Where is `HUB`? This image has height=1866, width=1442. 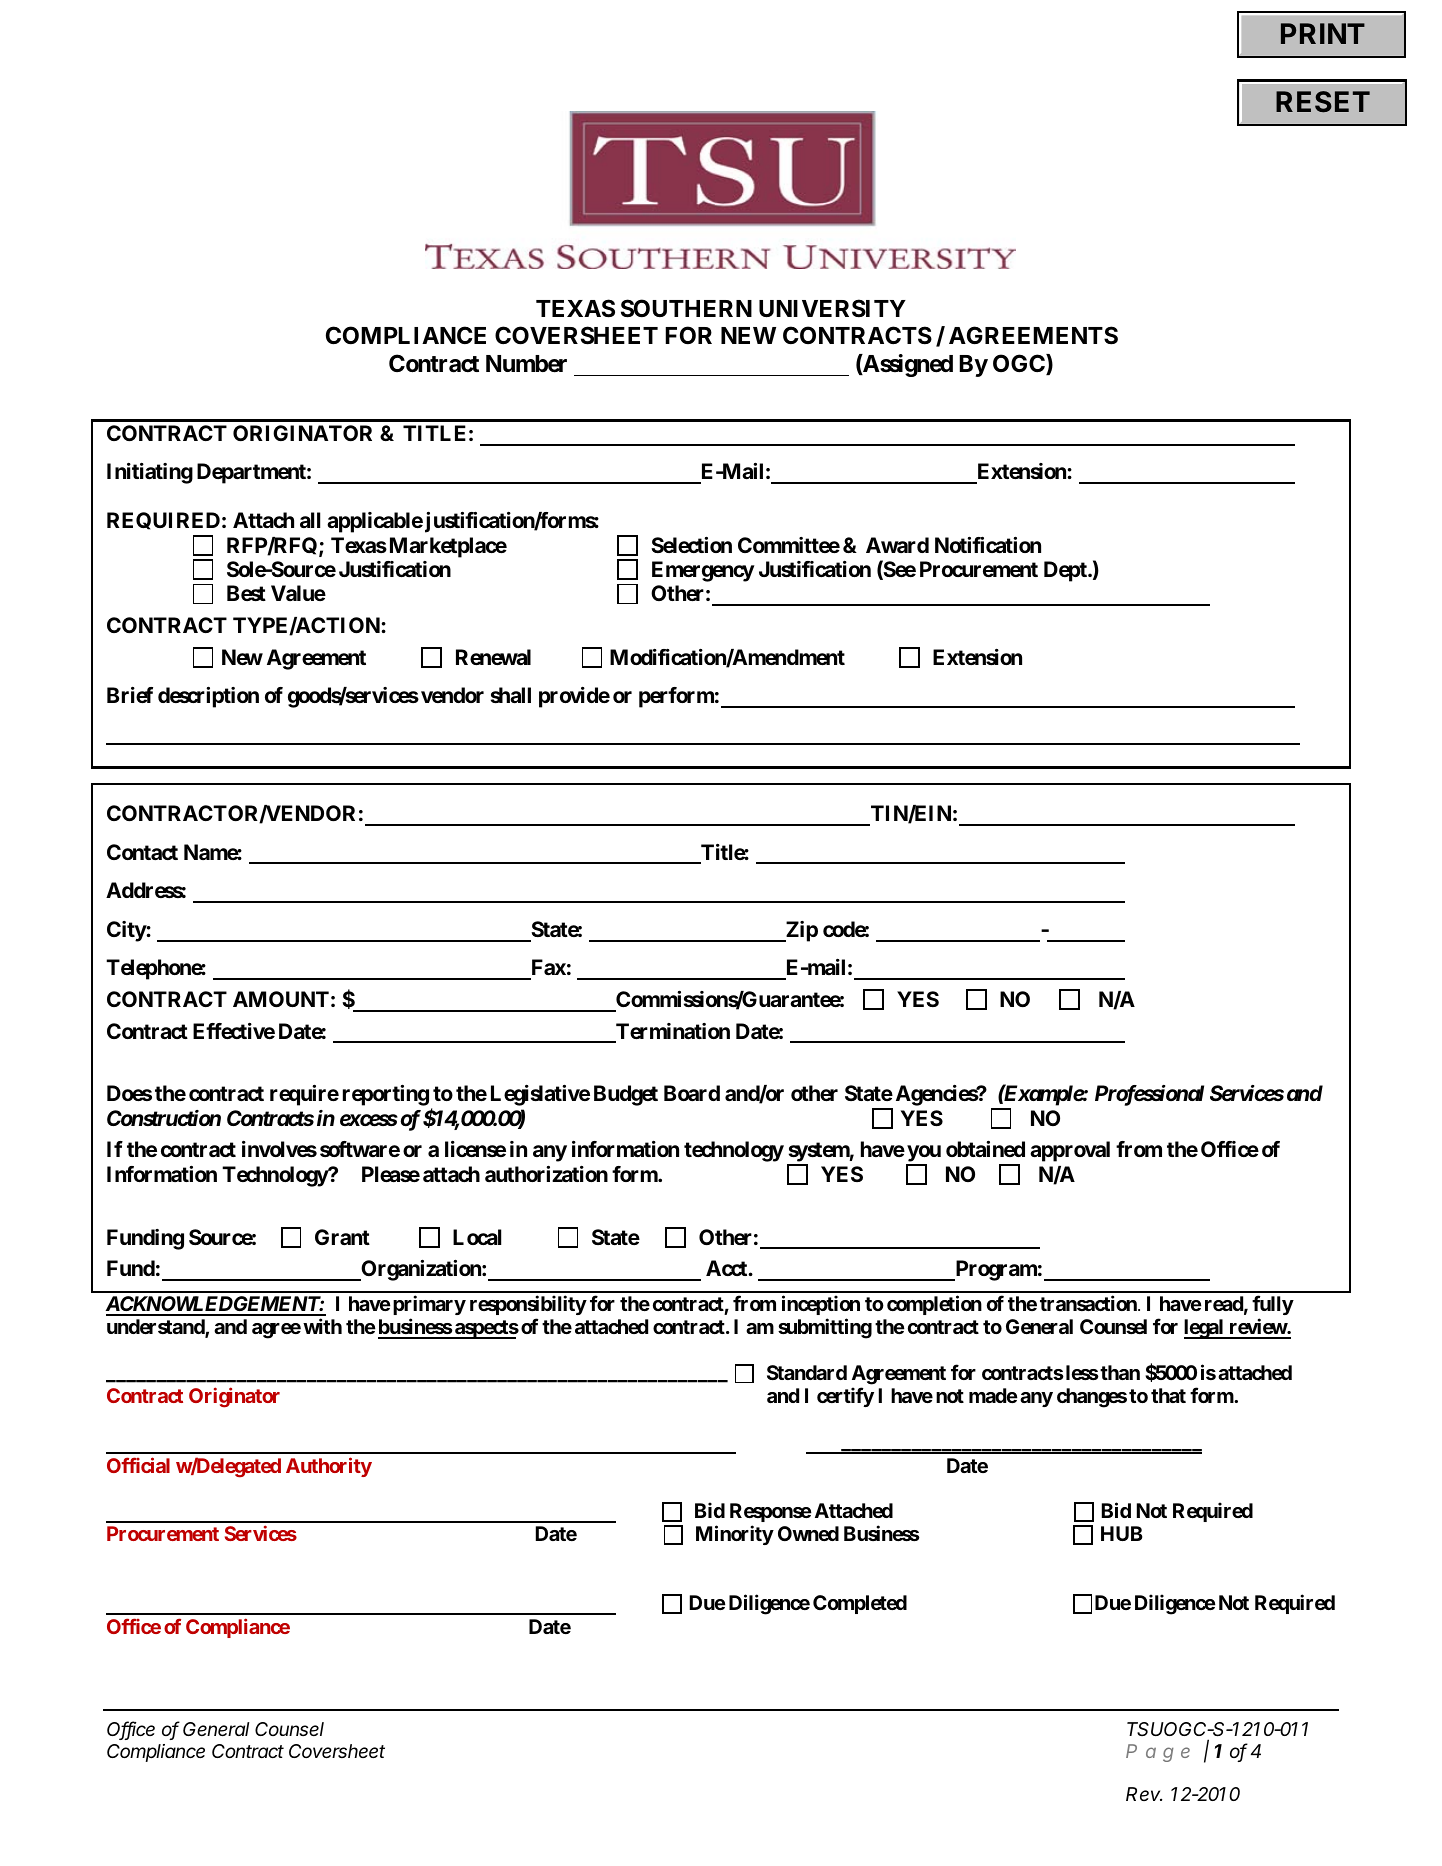
HUB is located at coordinates (1122, 1533).
